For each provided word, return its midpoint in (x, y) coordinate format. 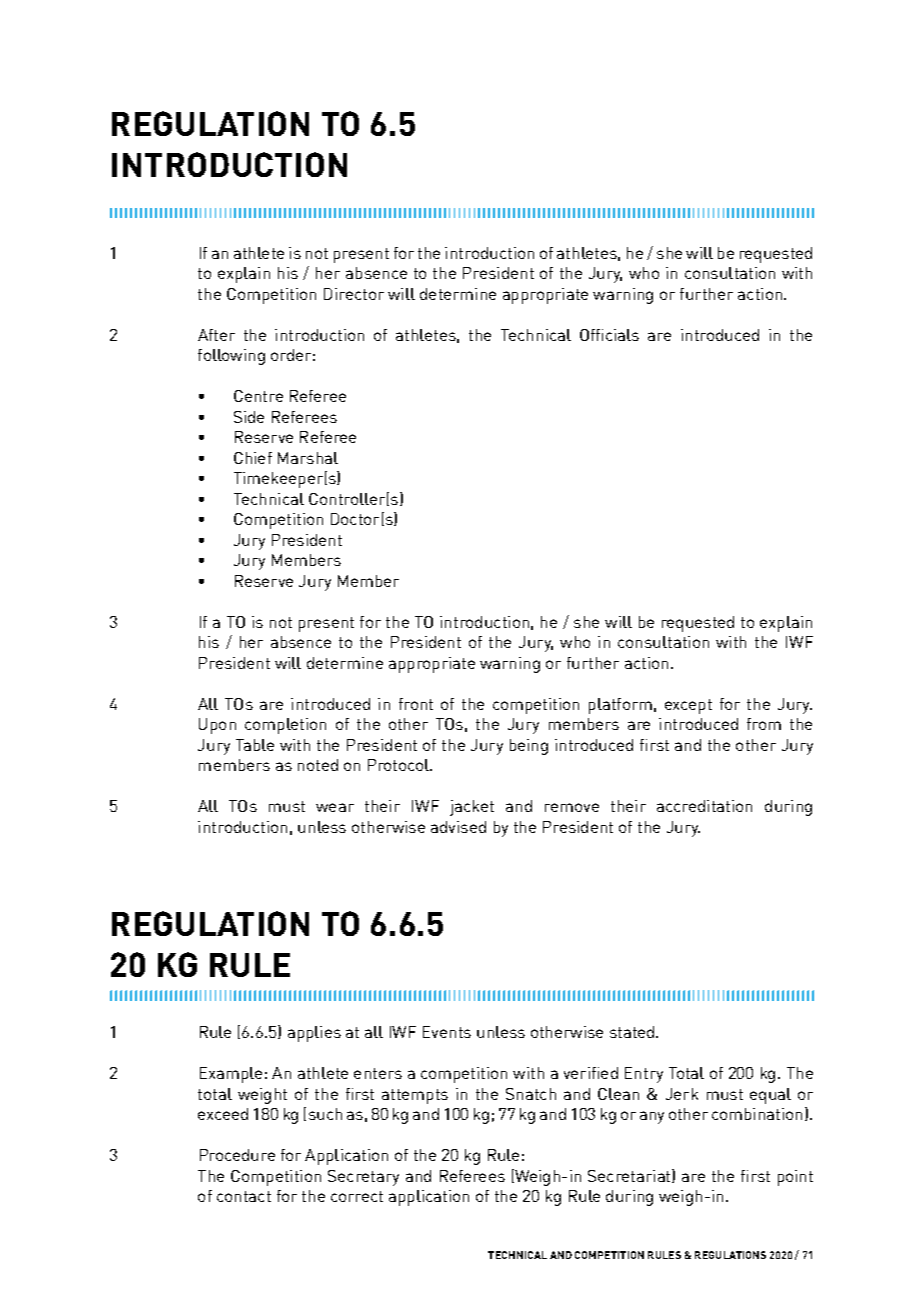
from (764, 724)
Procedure (237, 1155)
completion (285, 726)
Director (354, 294)
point (795, 1178)
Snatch (531, 1094)
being (529, 747)
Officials (609, 335)
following (231, 357)
